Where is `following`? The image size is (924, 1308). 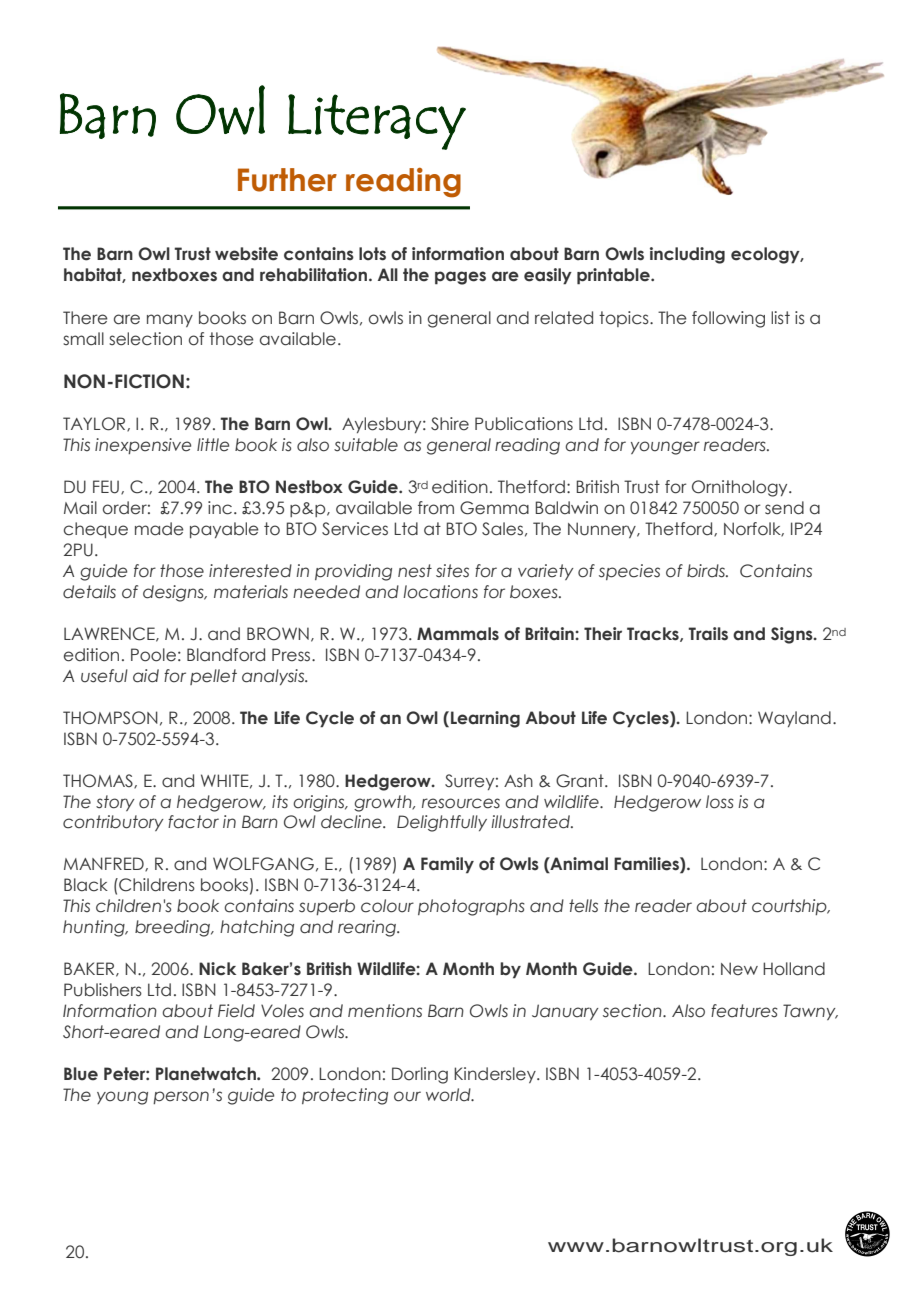 following is located at coordinates (728, 319).
